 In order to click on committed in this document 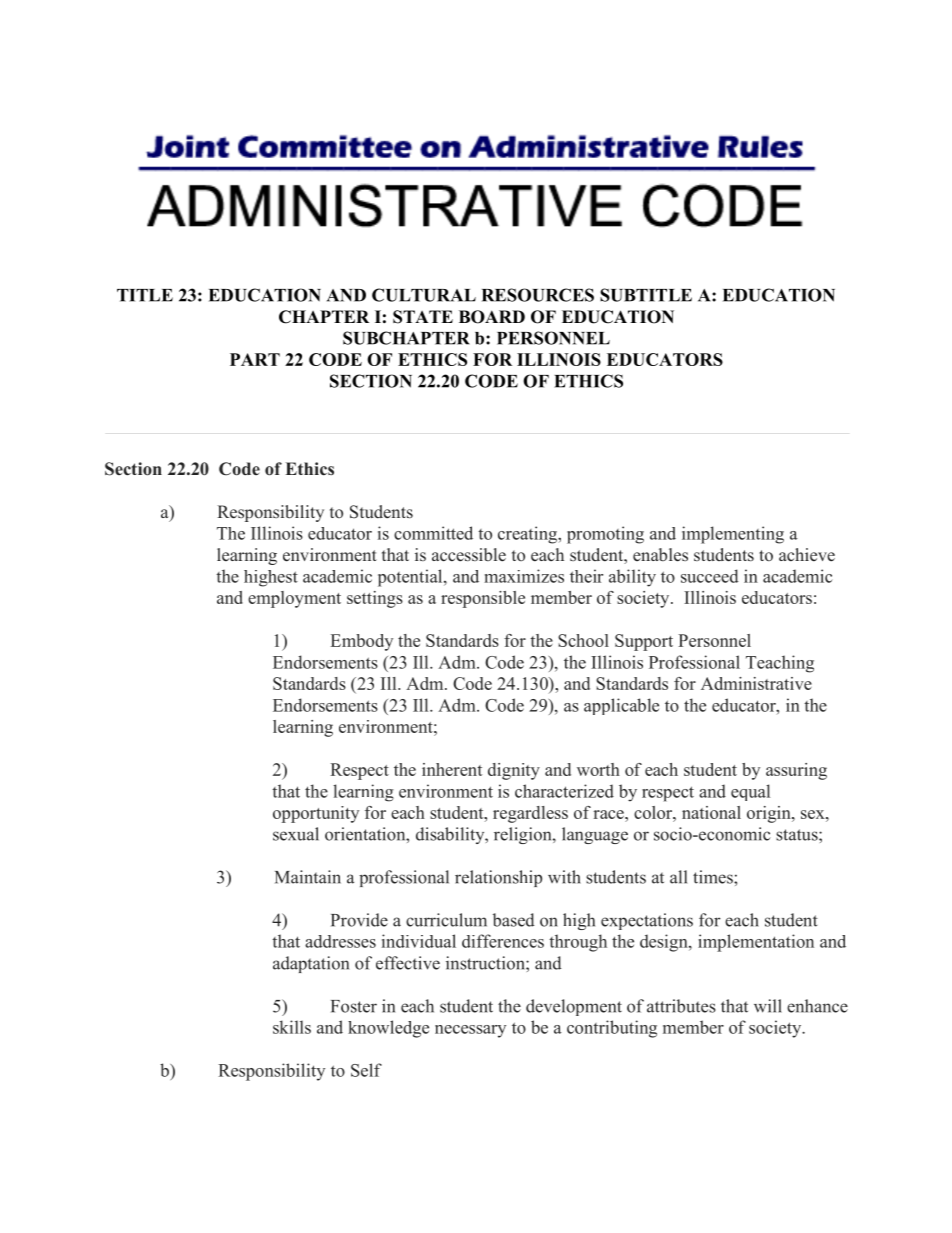, I will do `click(433, 533)`.
